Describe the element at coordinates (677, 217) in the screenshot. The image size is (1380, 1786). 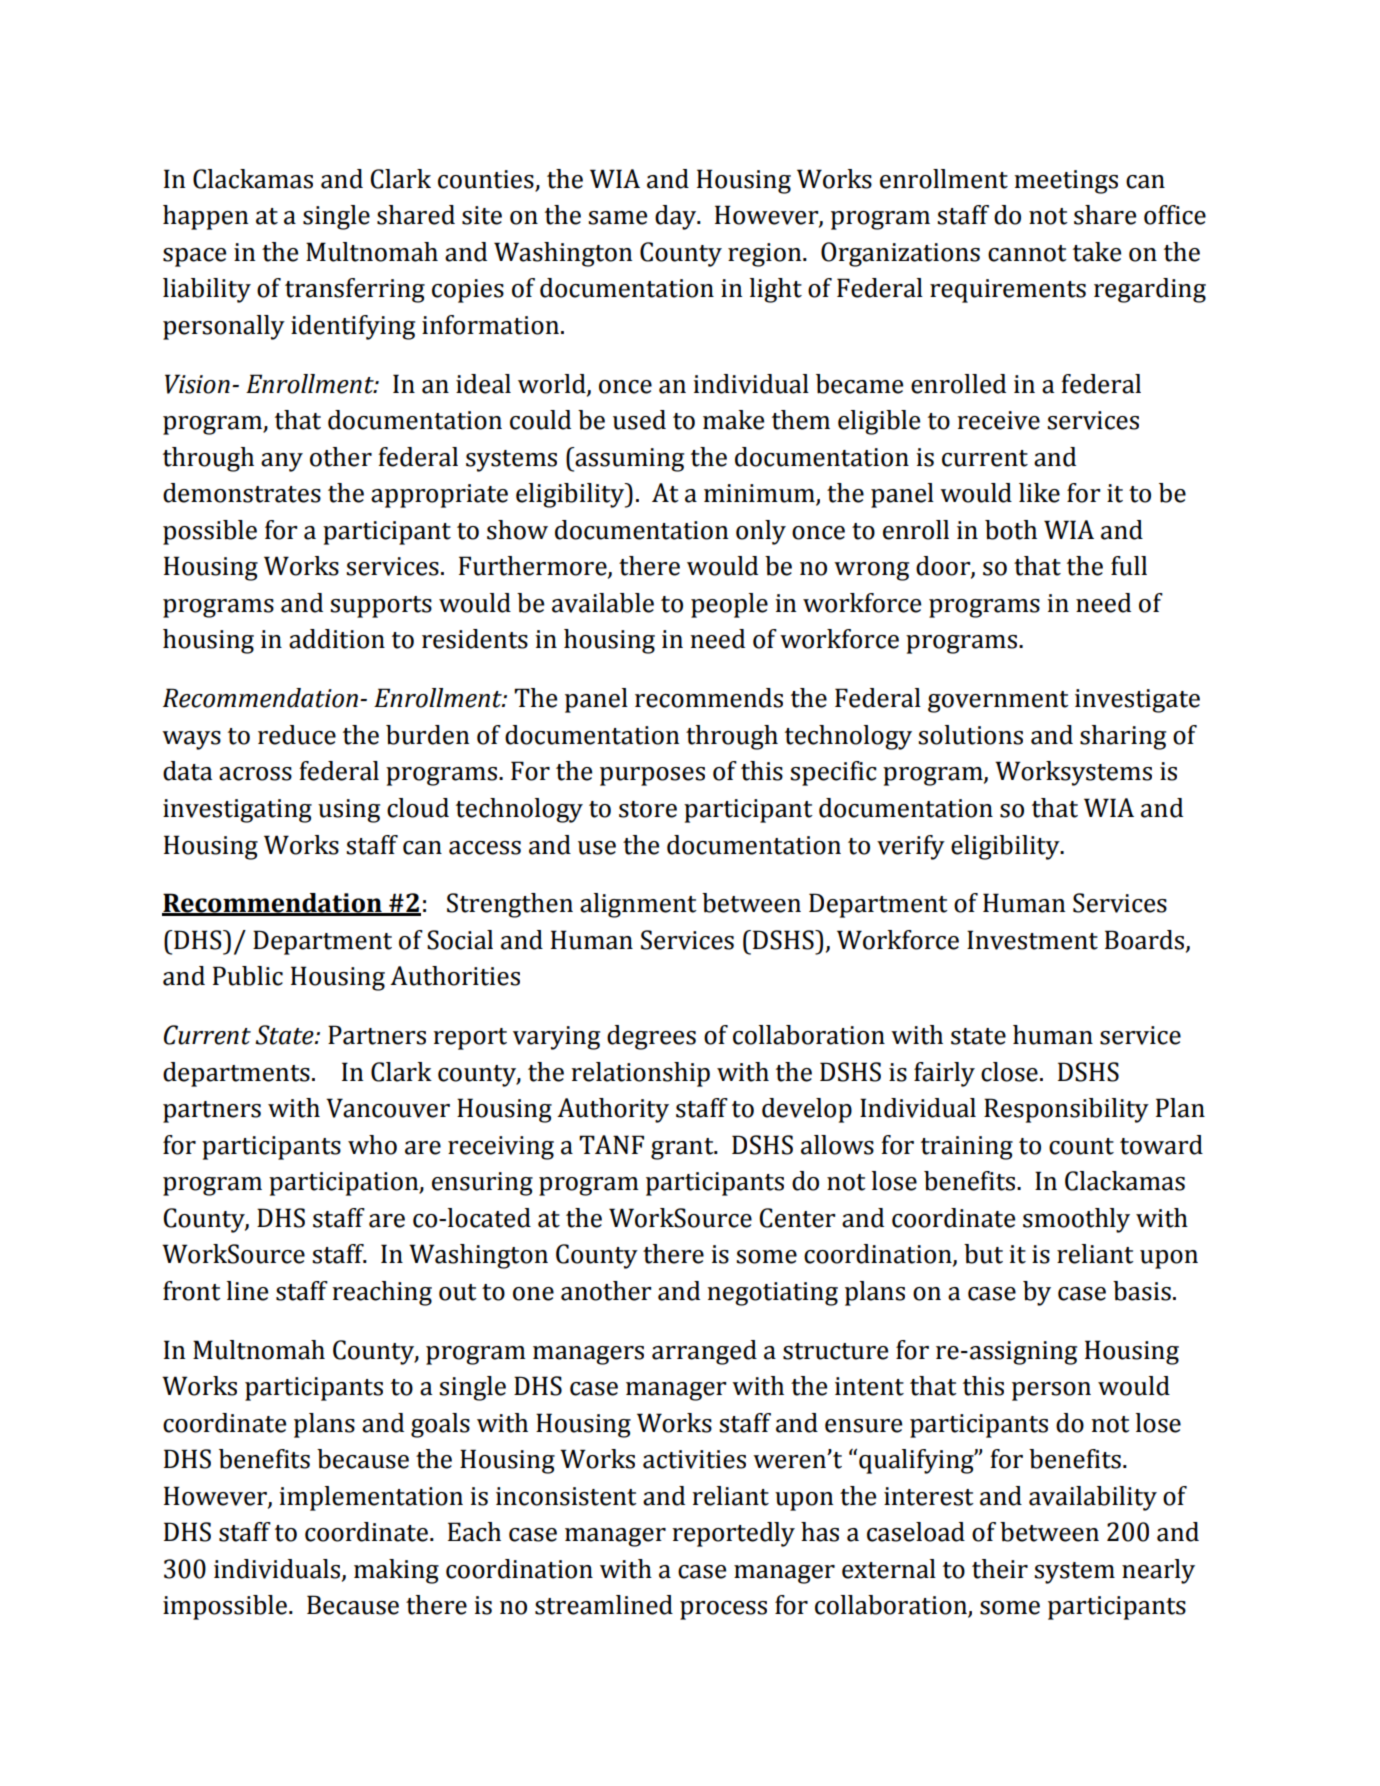
I see `day` at that location.
